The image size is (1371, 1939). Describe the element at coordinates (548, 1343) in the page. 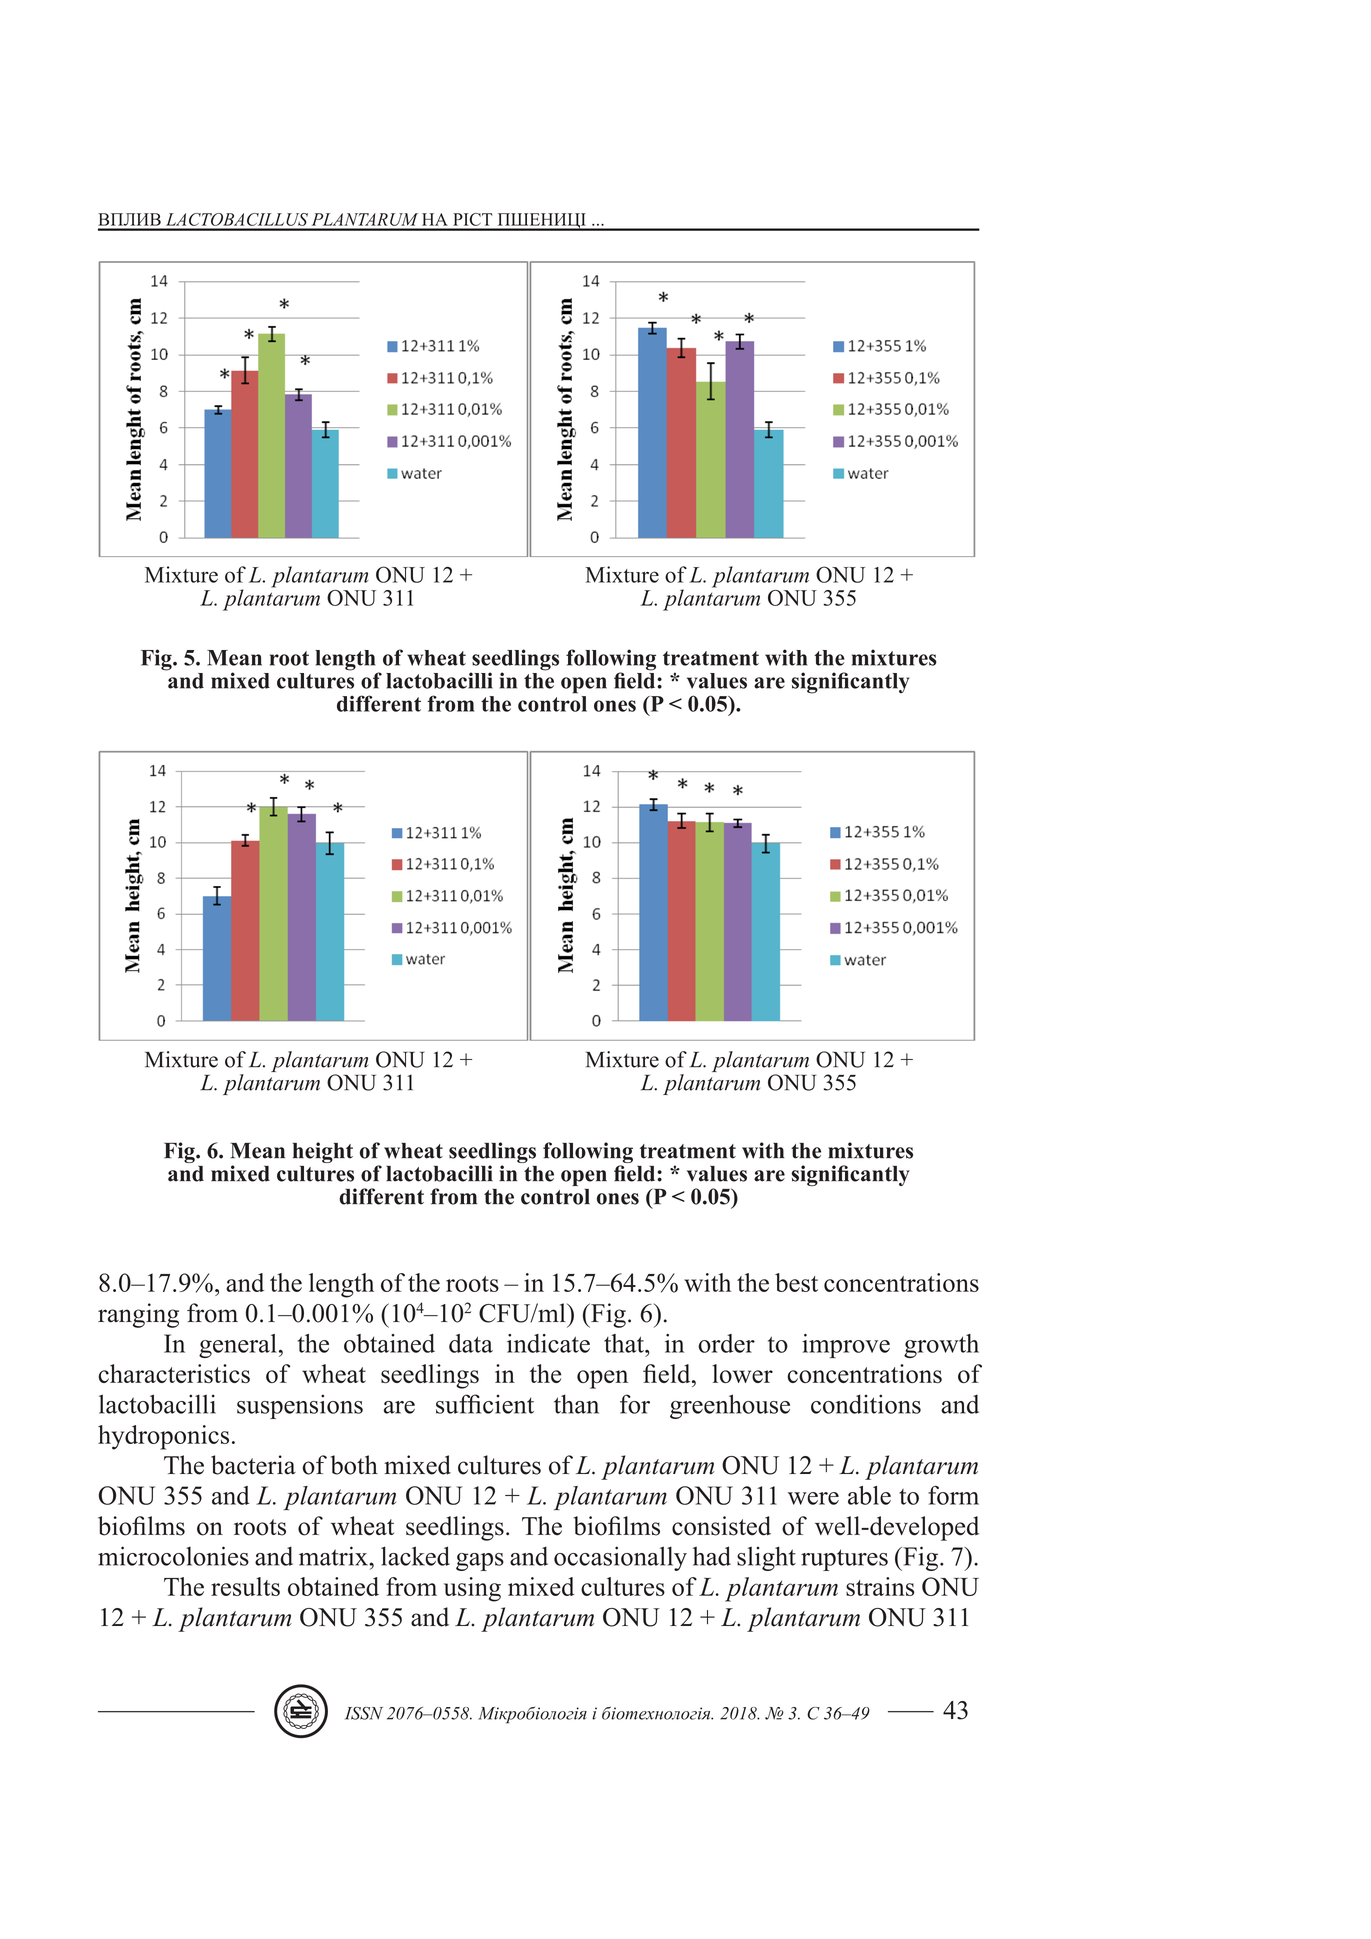

I see `indicate` at that location.
